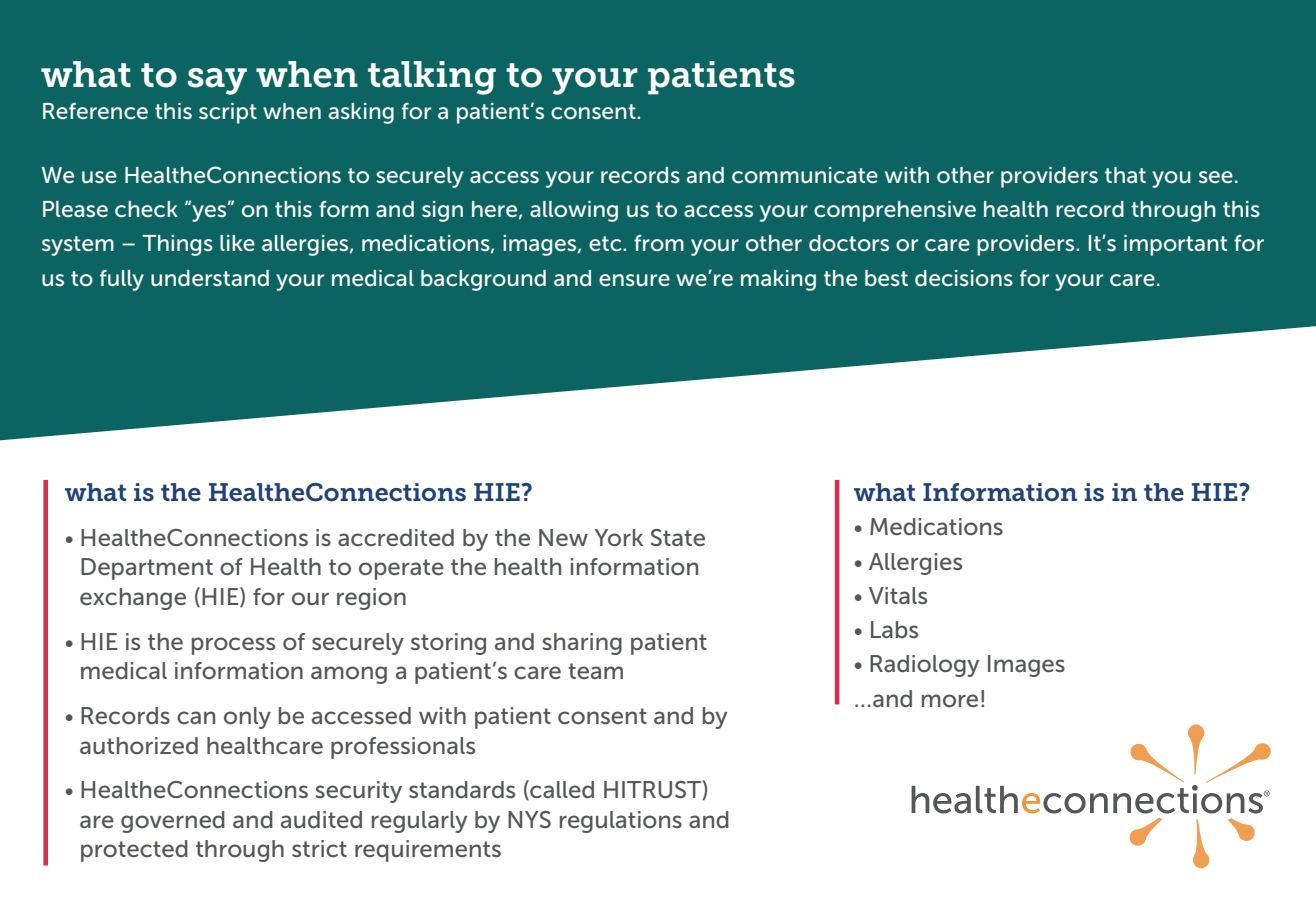 The width and height of the screenshot is (1316, 905). I want to click on script, so click(228, 113).
